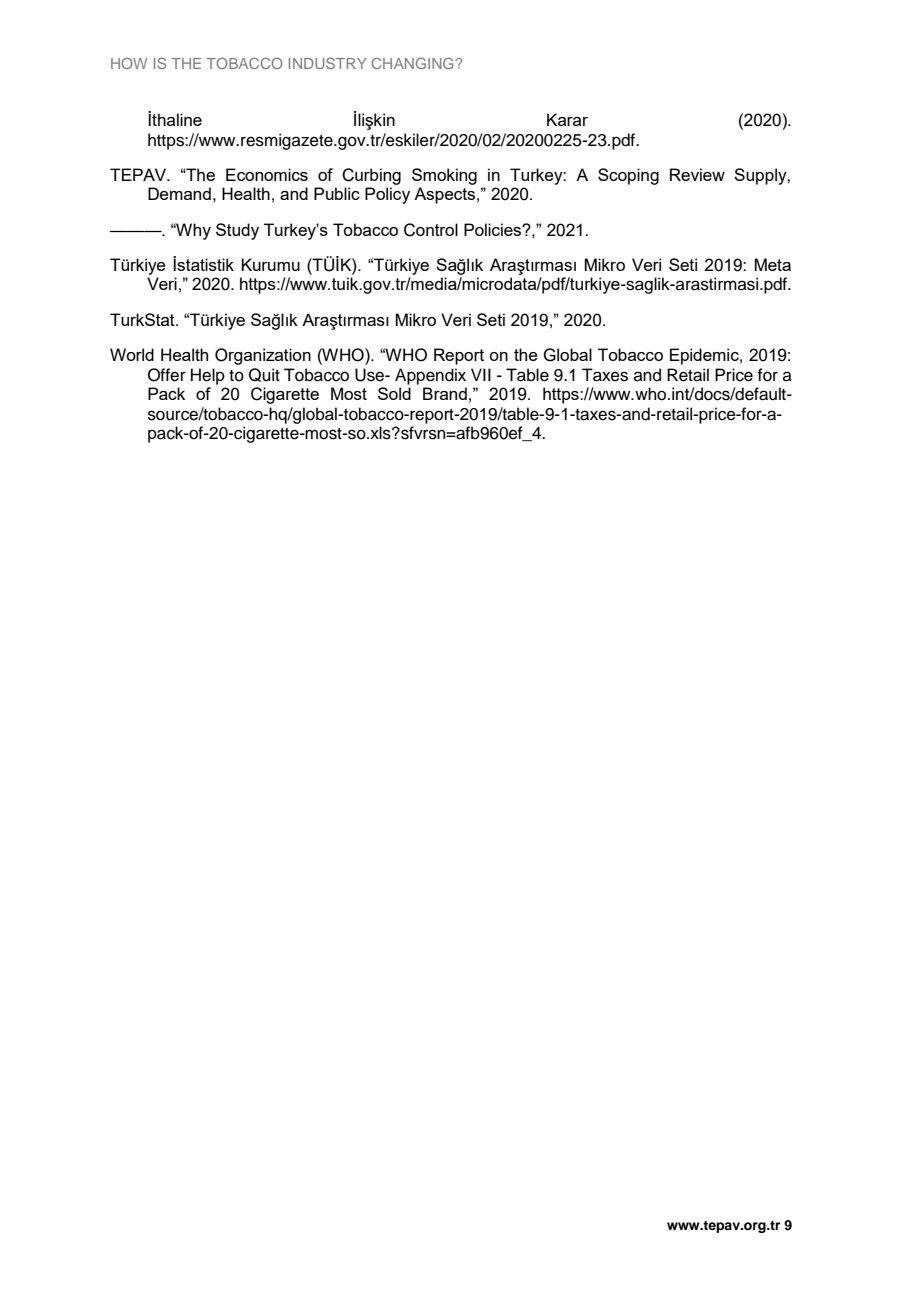 Image resolution: width=924 pixels, height=1308 pixels. What do you see at coordinates (431, 230) in the screenshot?
I see `Control` at bounding box center [431, 230].
